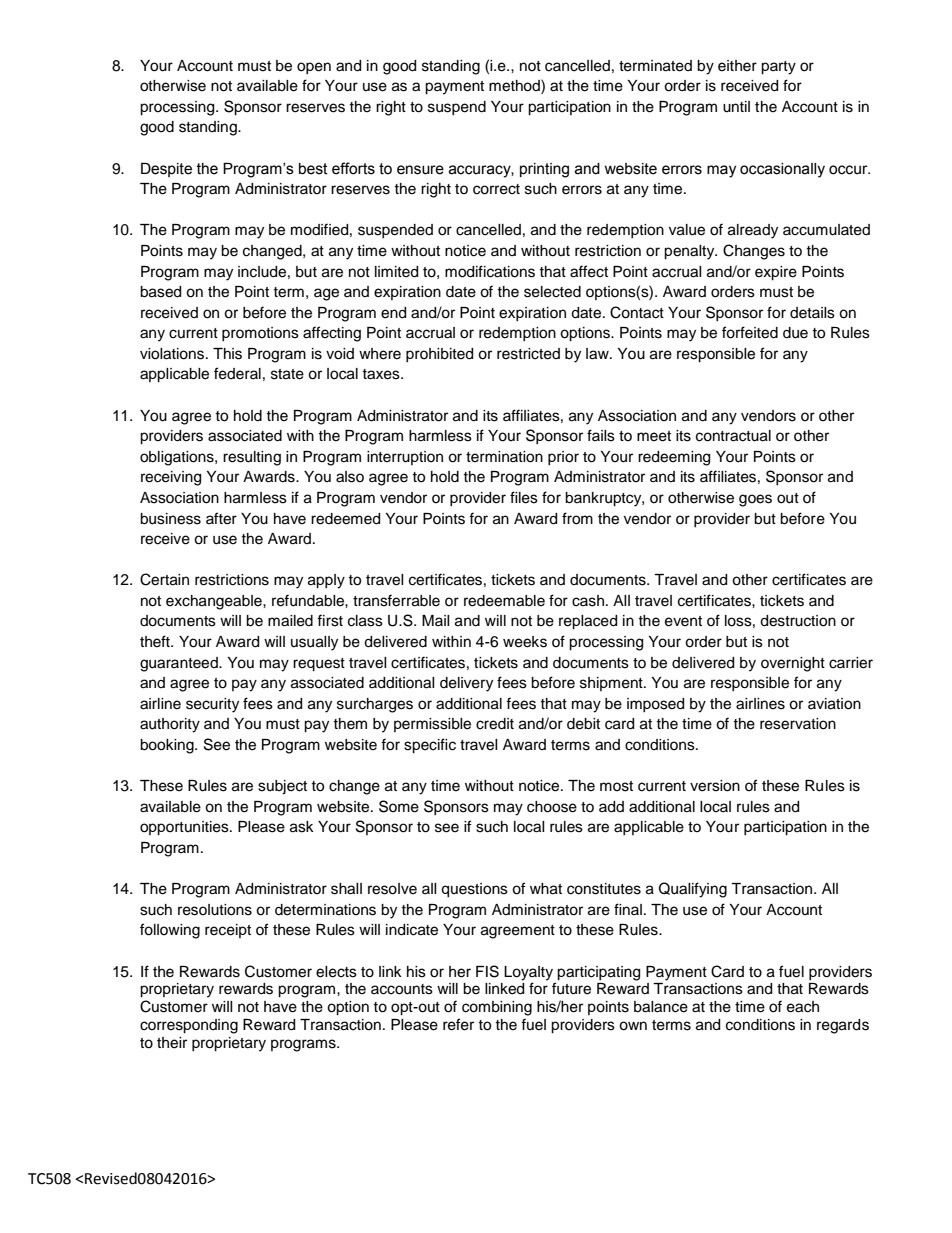  I want to click on corresponding, so click(189, 1026).
